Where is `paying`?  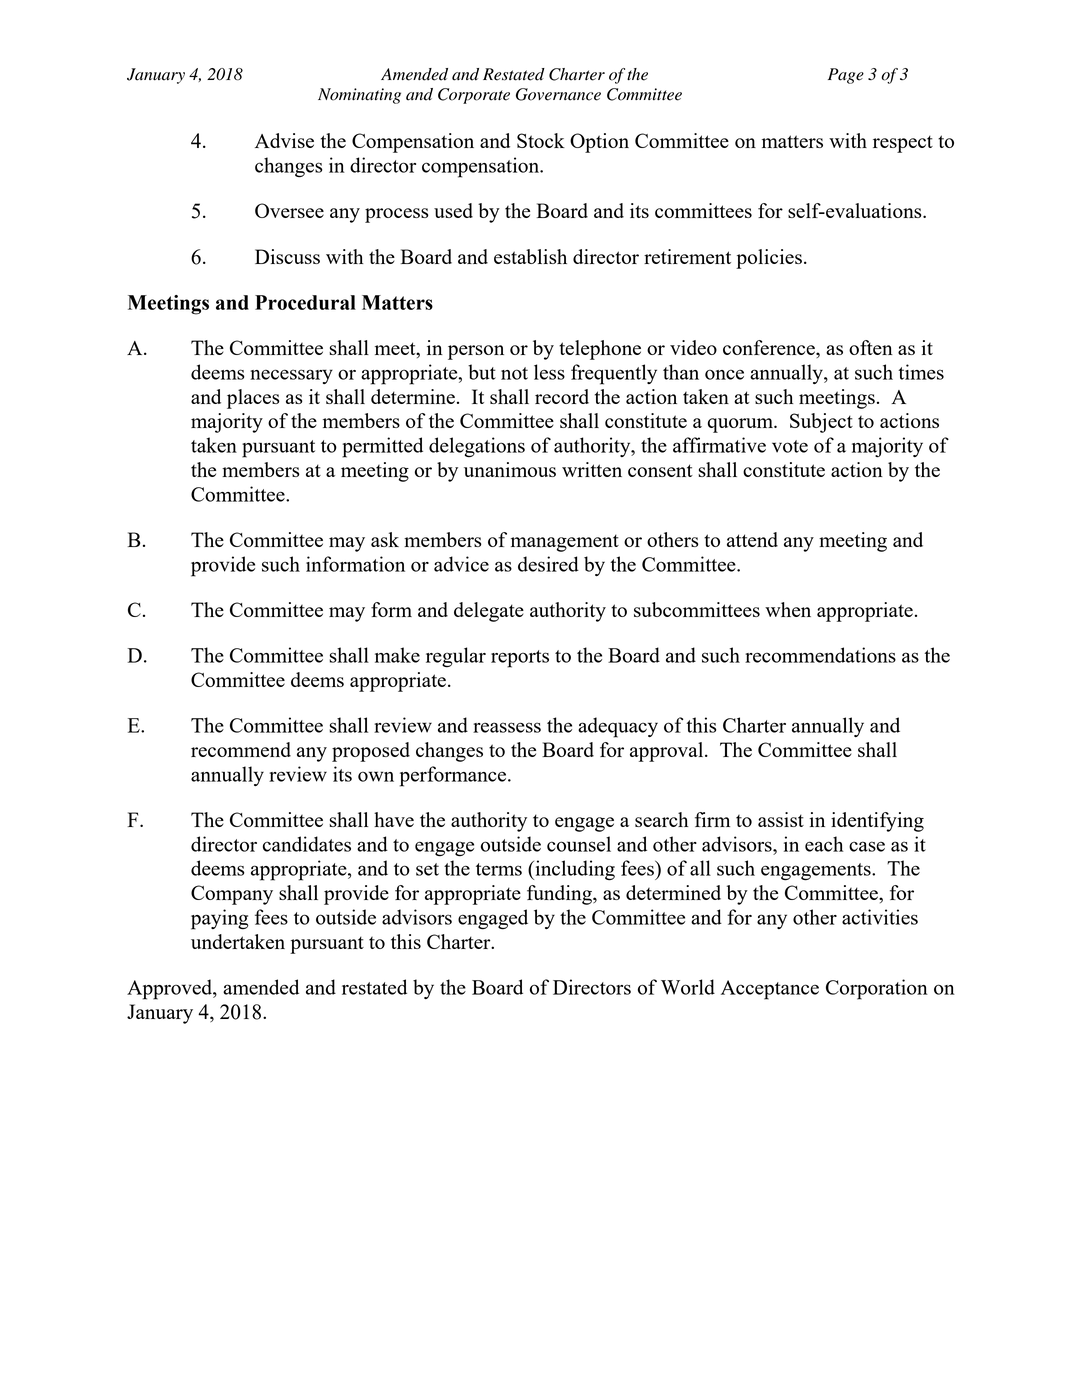
paying is located at coordinates (220, 919).
